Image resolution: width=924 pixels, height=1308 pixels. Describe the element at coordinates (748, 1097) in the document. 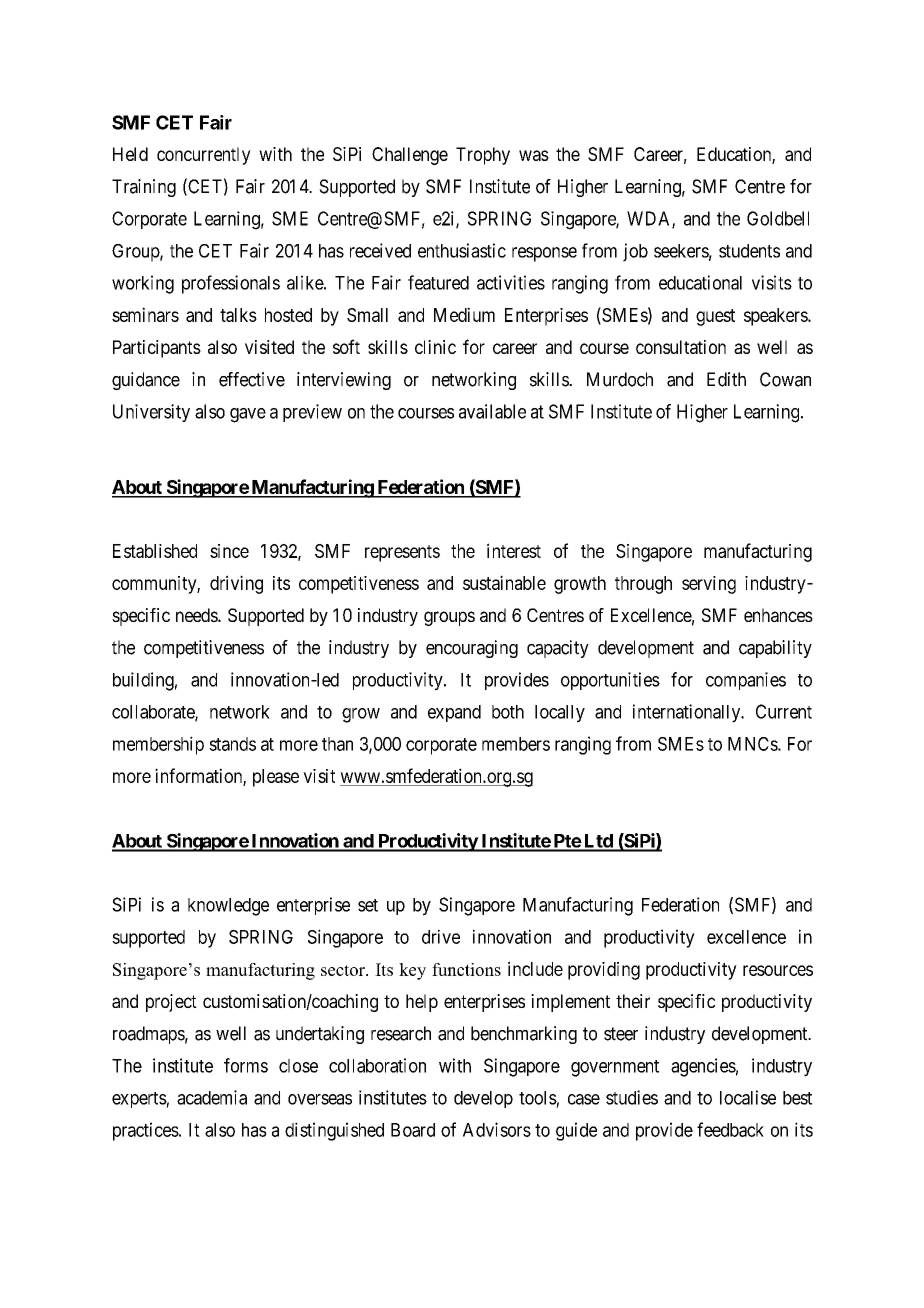

I see `localise` at that location.
